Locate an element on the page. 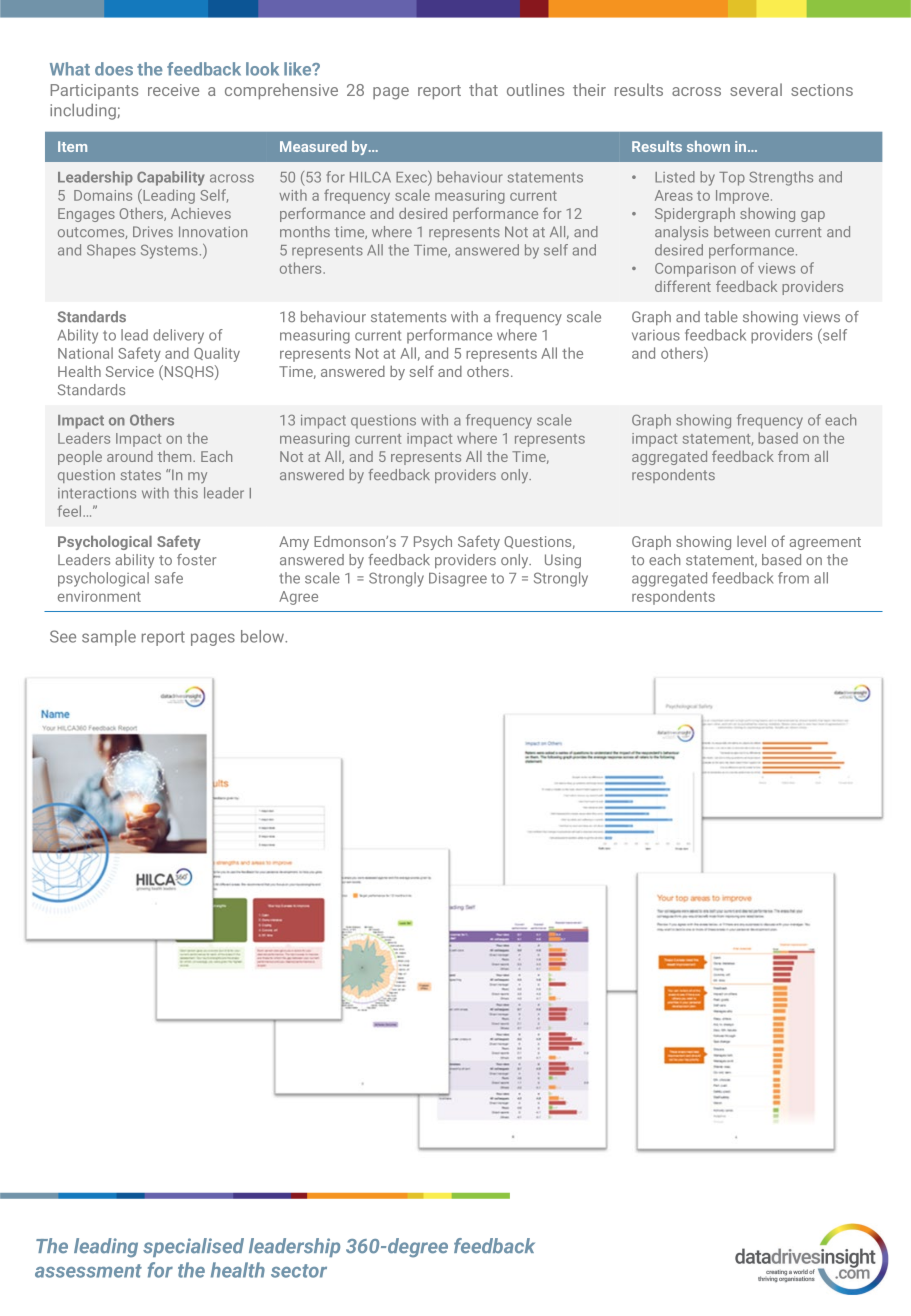 The height and width of the document is (1316, 911). Amy is located at coordinates (294, 543).
